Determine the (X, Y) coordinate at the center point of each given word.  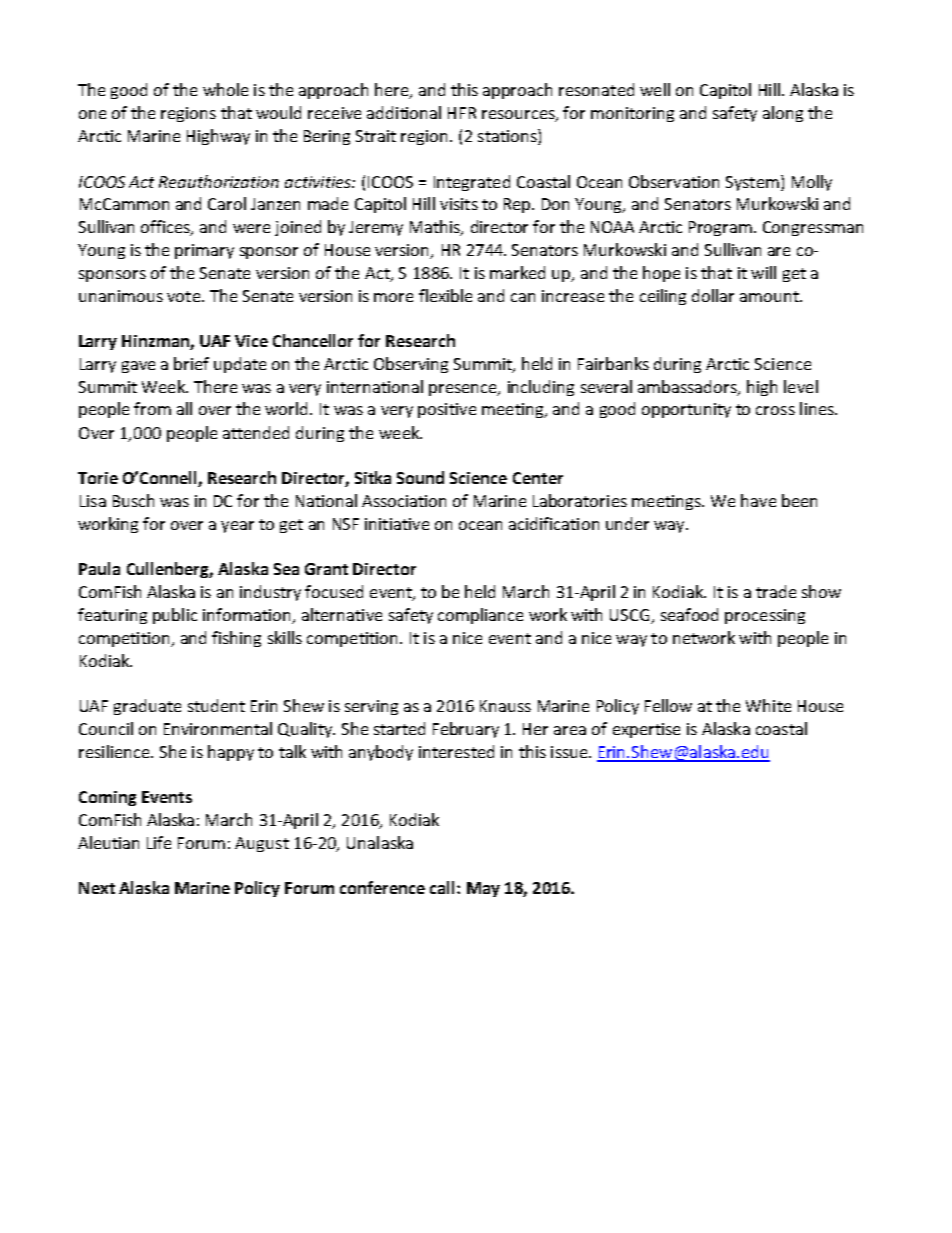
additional (404, 112)
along (783, 114)
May (483, 889)
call (444, 887)
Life (159, 842)
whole (225, 89)
